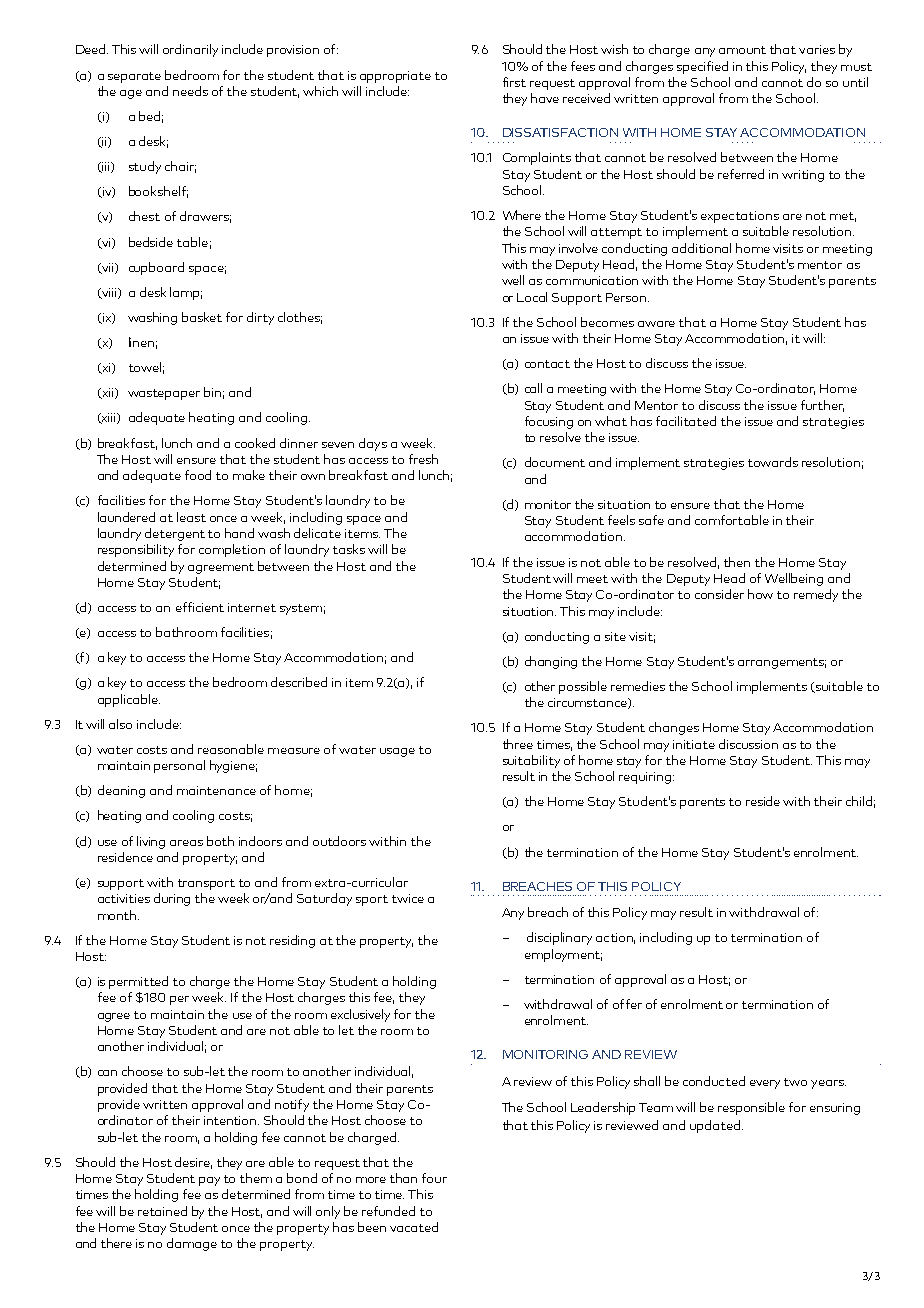  Describe the element at coordinates (773, 462) in the screenshot. I see `towards` at that location.
